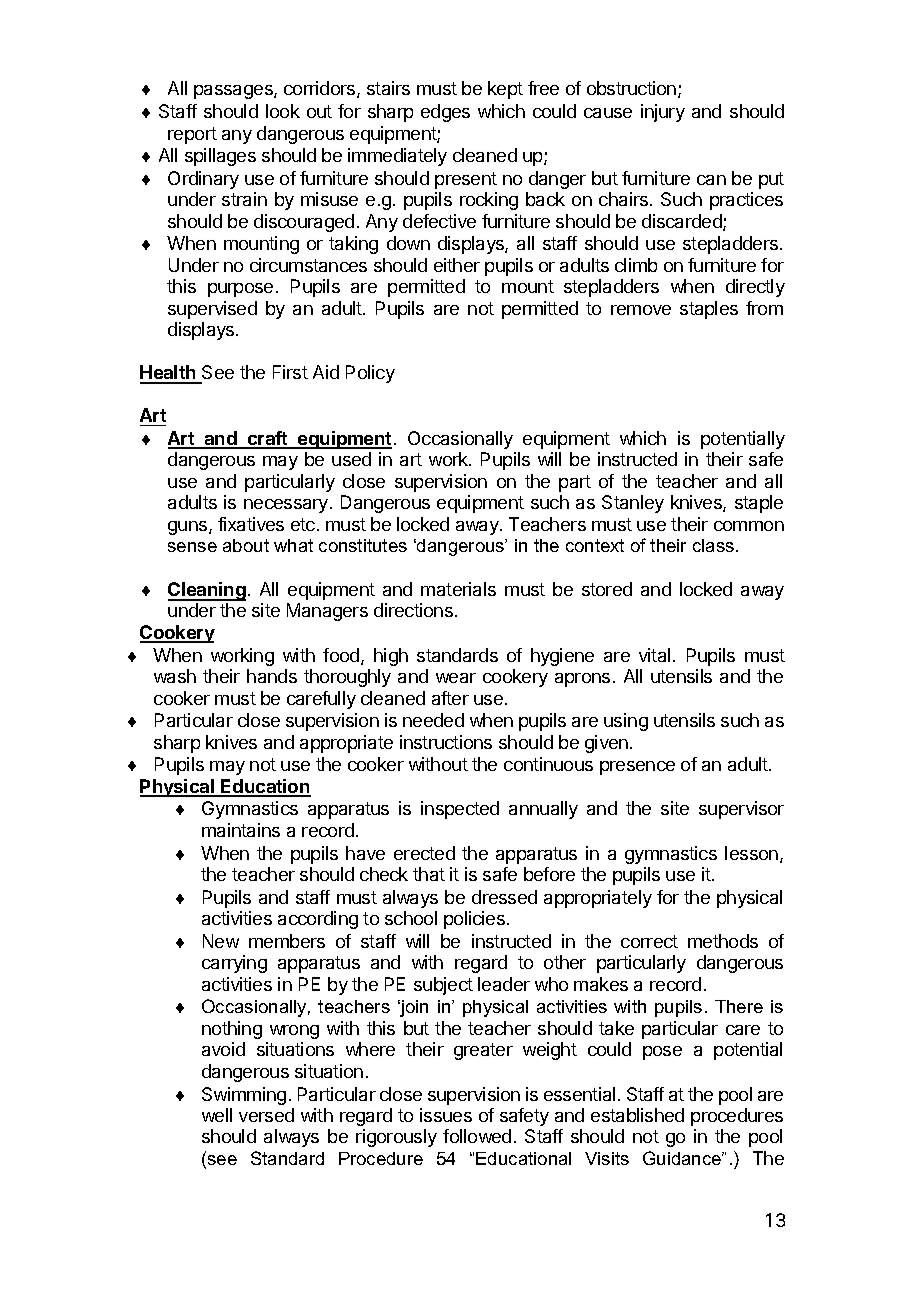 This page has width=924, height=1308. What do you see at coordinates (268, 439) in the page?
I see `craft` at bounding box center [268, 439].
